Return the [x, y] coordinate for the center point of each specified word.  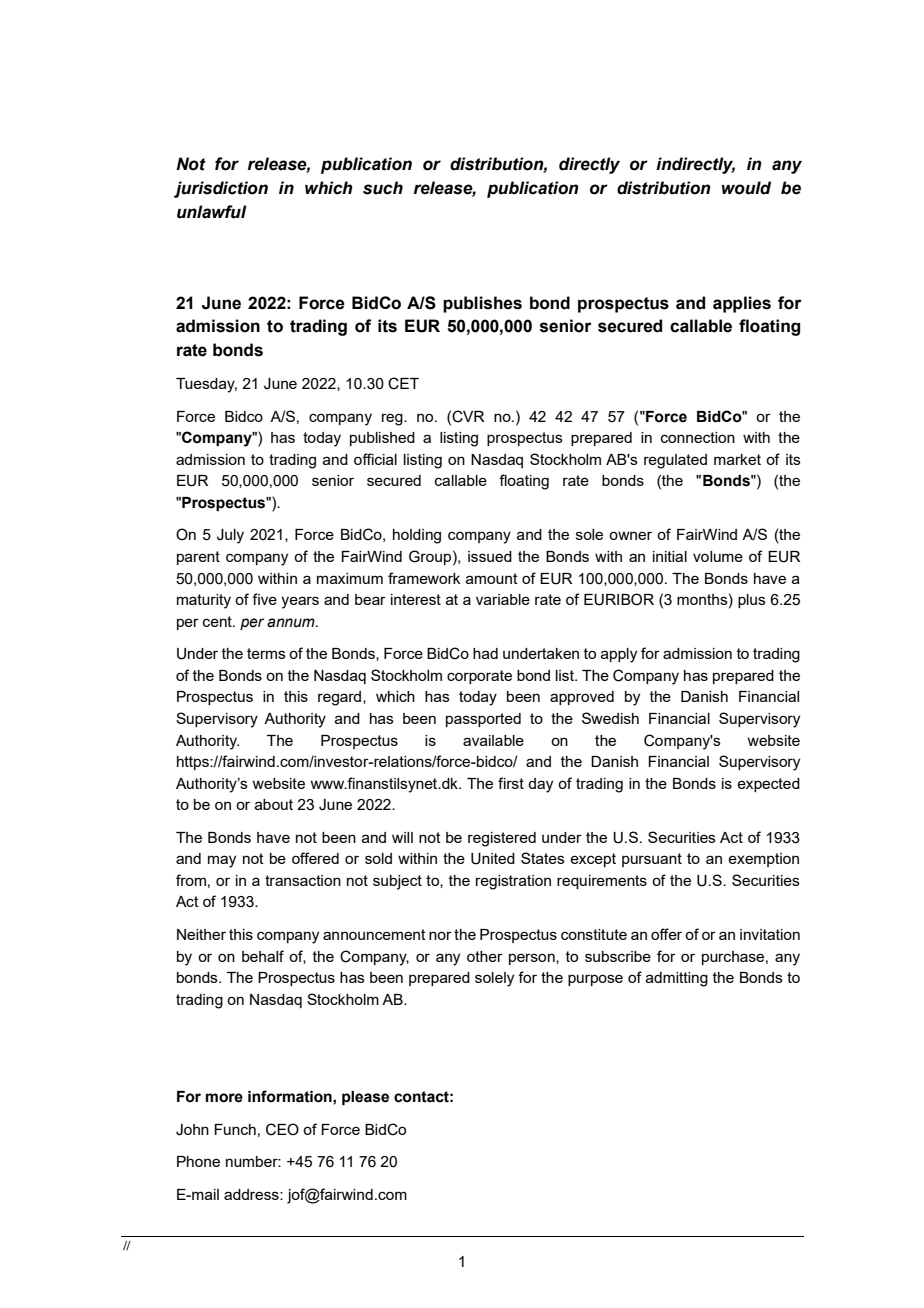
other [485, 956]
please [365, 1098]
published [382, 439]
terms [266, 653]
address [252, 1194]
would [746, 188]
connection [698, 437]
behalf [263, 956]
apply [619, 655]
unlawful [212, 212]
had [485, 653]
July [230, 536]
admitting [677, 979]
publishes [482, 304]
